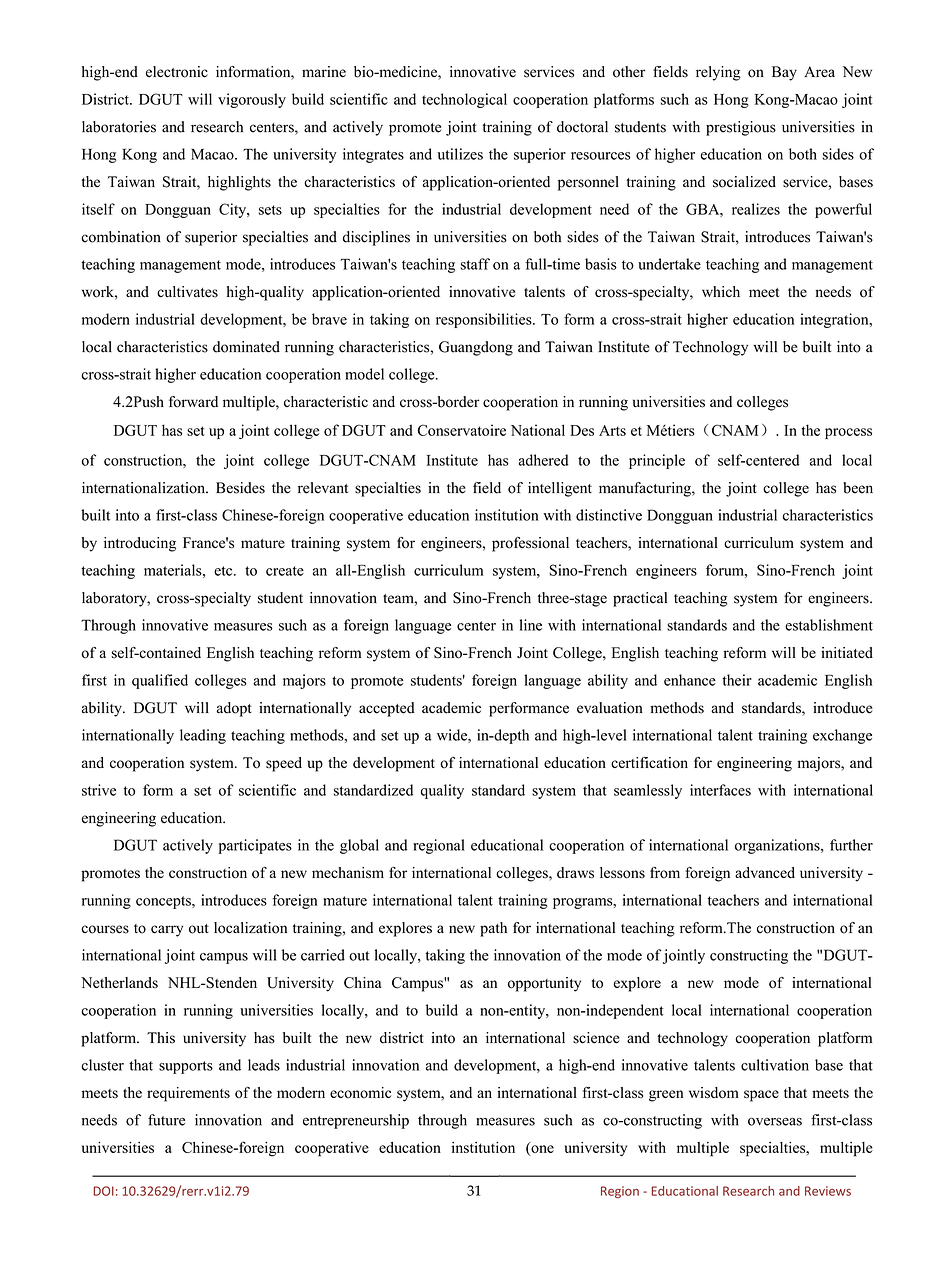  Describe the element at coordinates (160, 681) in the screenshot. I see `qualified` at that location.
